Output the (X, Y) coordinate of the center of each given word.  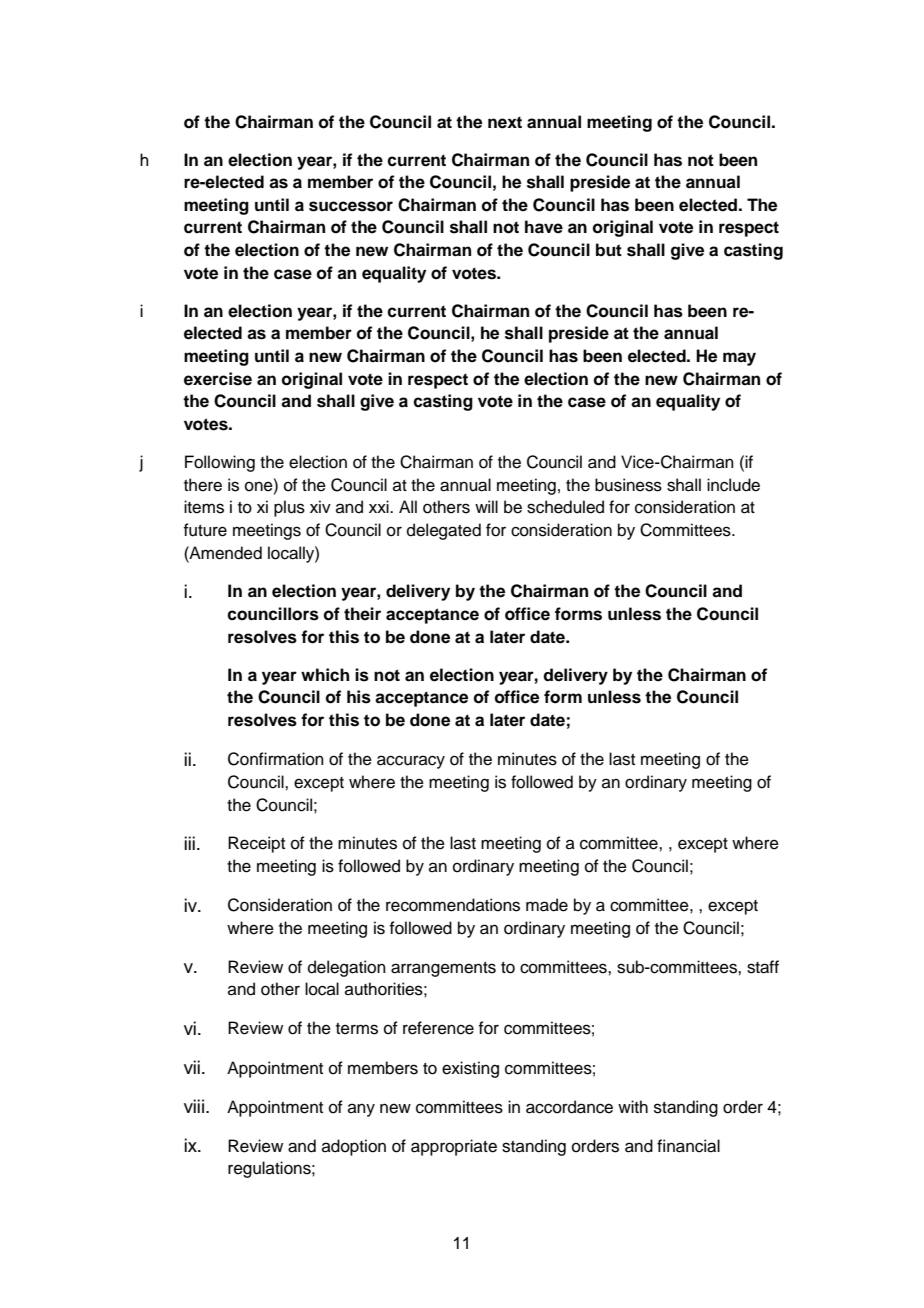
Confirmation (276, 759)
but (609, 250)
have (544, 227)
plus (289, 508)
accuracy (411, 762)
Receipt (256, 844)
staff (763, 967)
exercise (218, 379)
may (739, 359)
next (505, 122)
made (547, 905)
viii (195, 1106)
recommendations (453, 905)
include (733, 485)
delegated (444, 531)
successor (351, 206)
